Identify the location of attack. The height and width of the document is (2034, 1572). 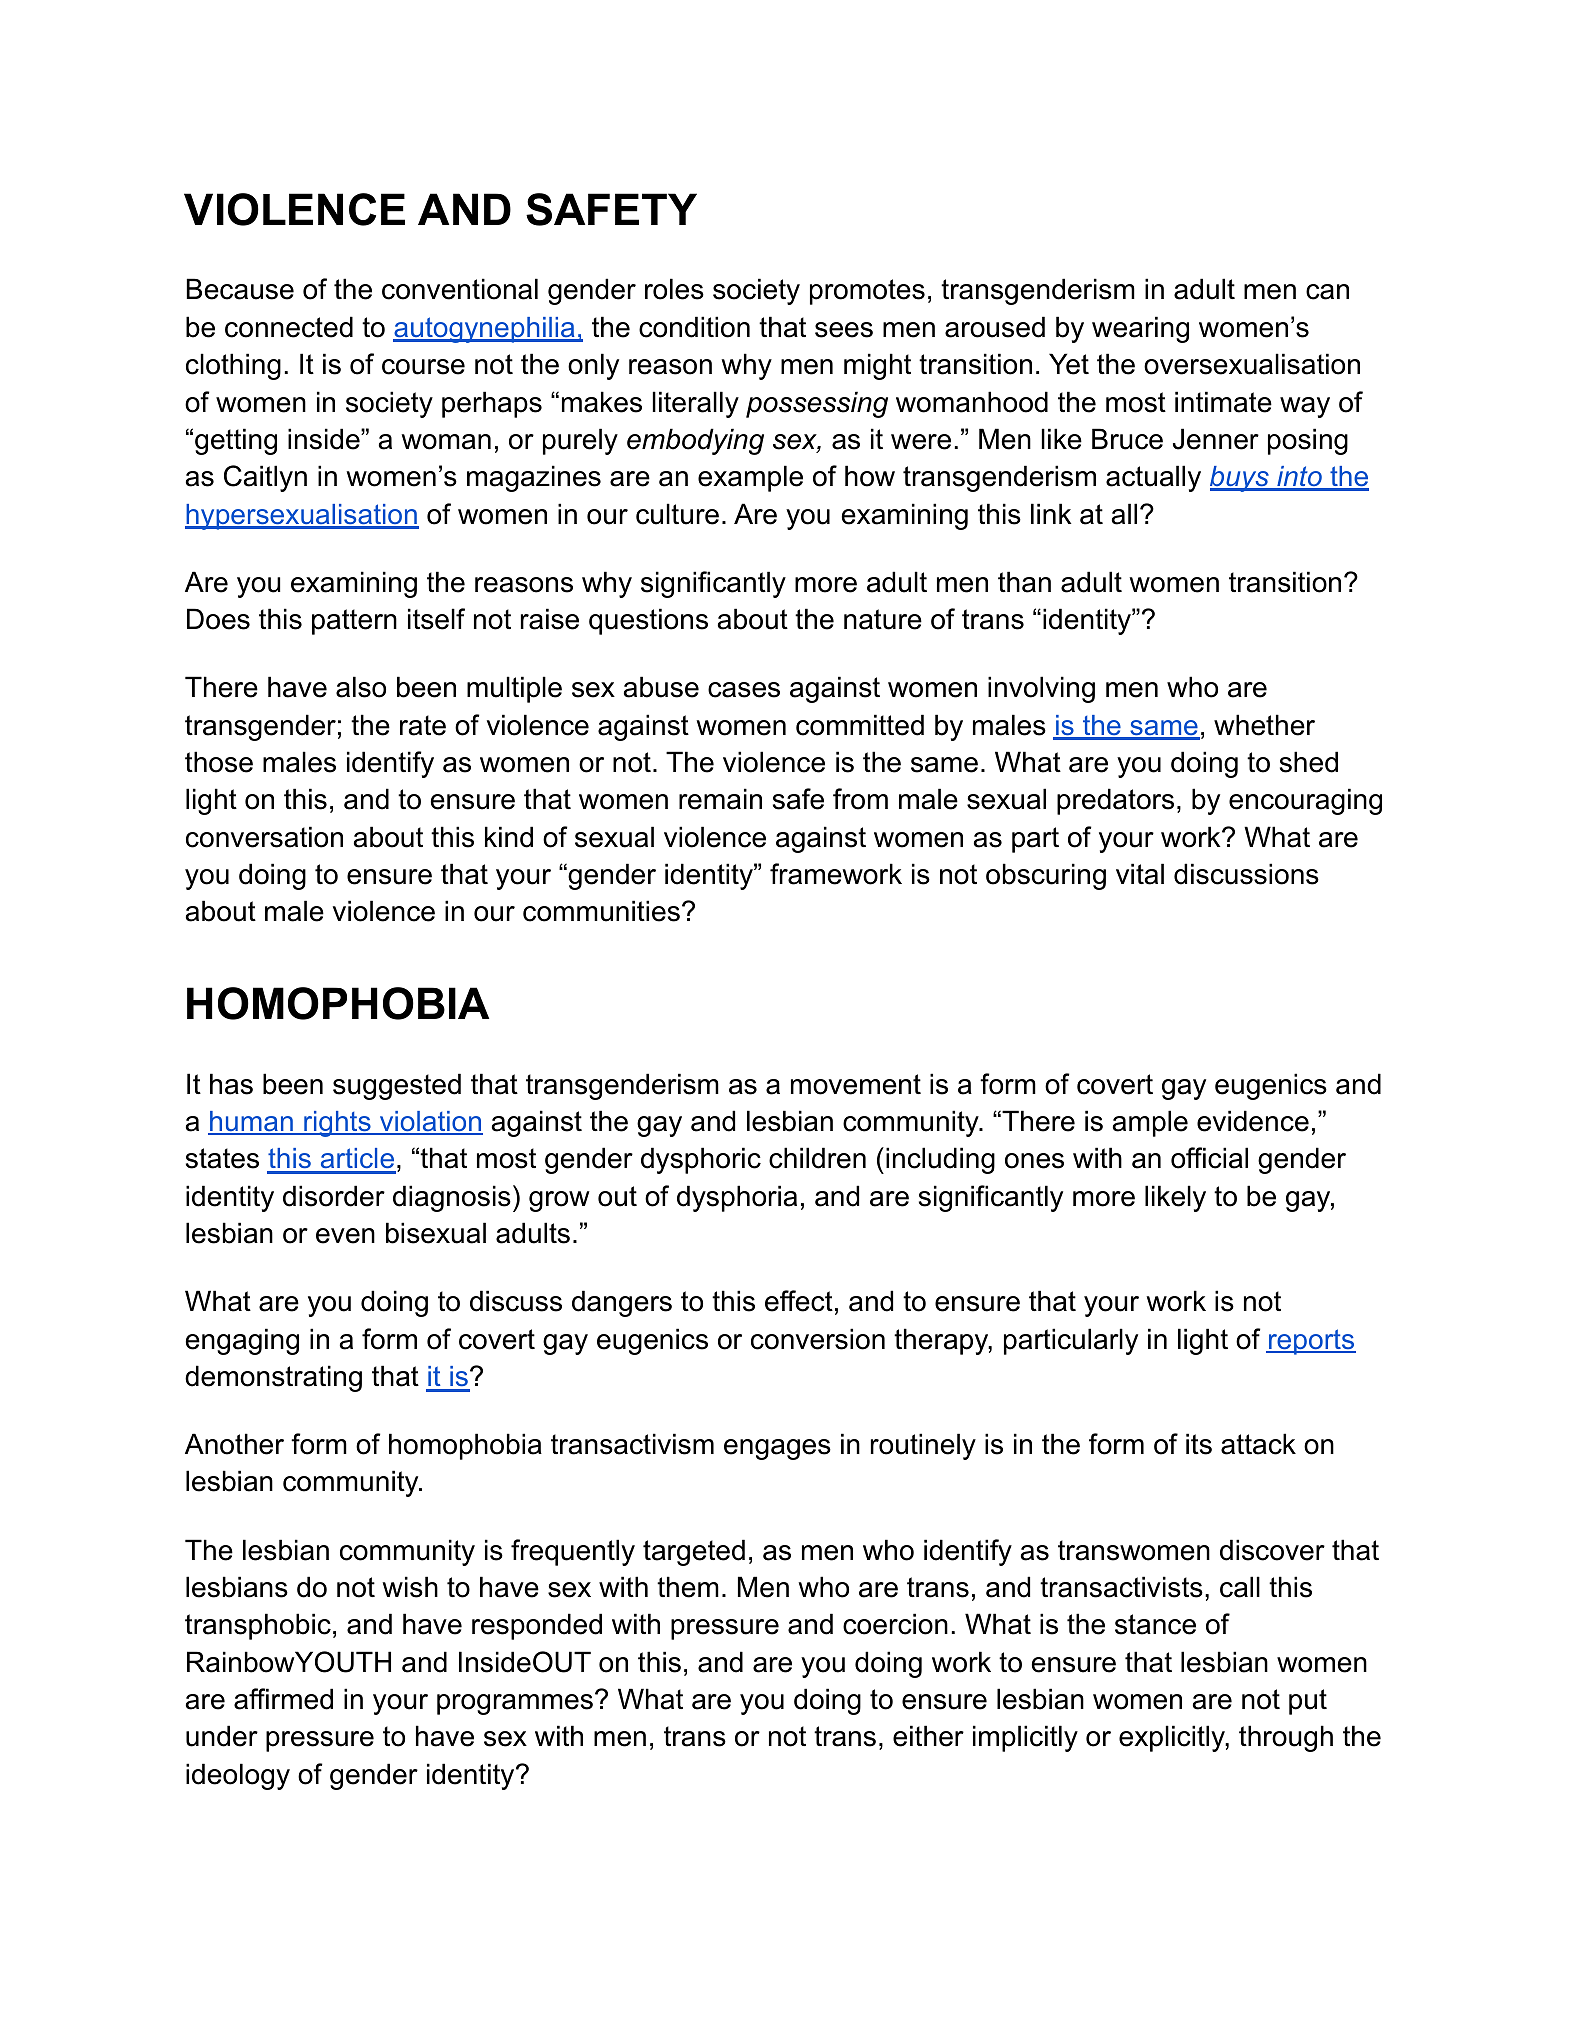
(1258, 1444).
